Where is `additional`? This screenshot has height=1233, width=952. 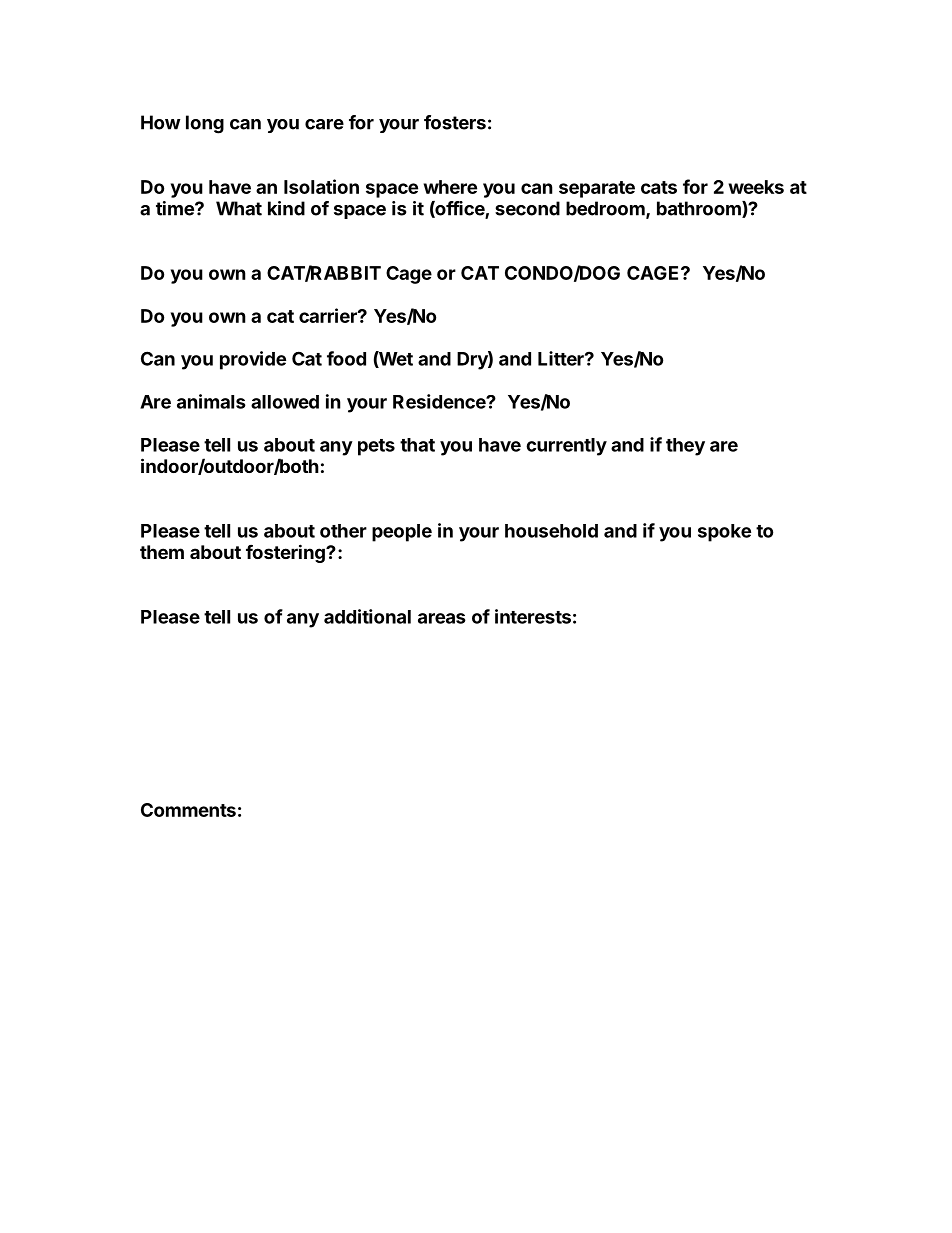
additional is located at coordinates (367, 616).
